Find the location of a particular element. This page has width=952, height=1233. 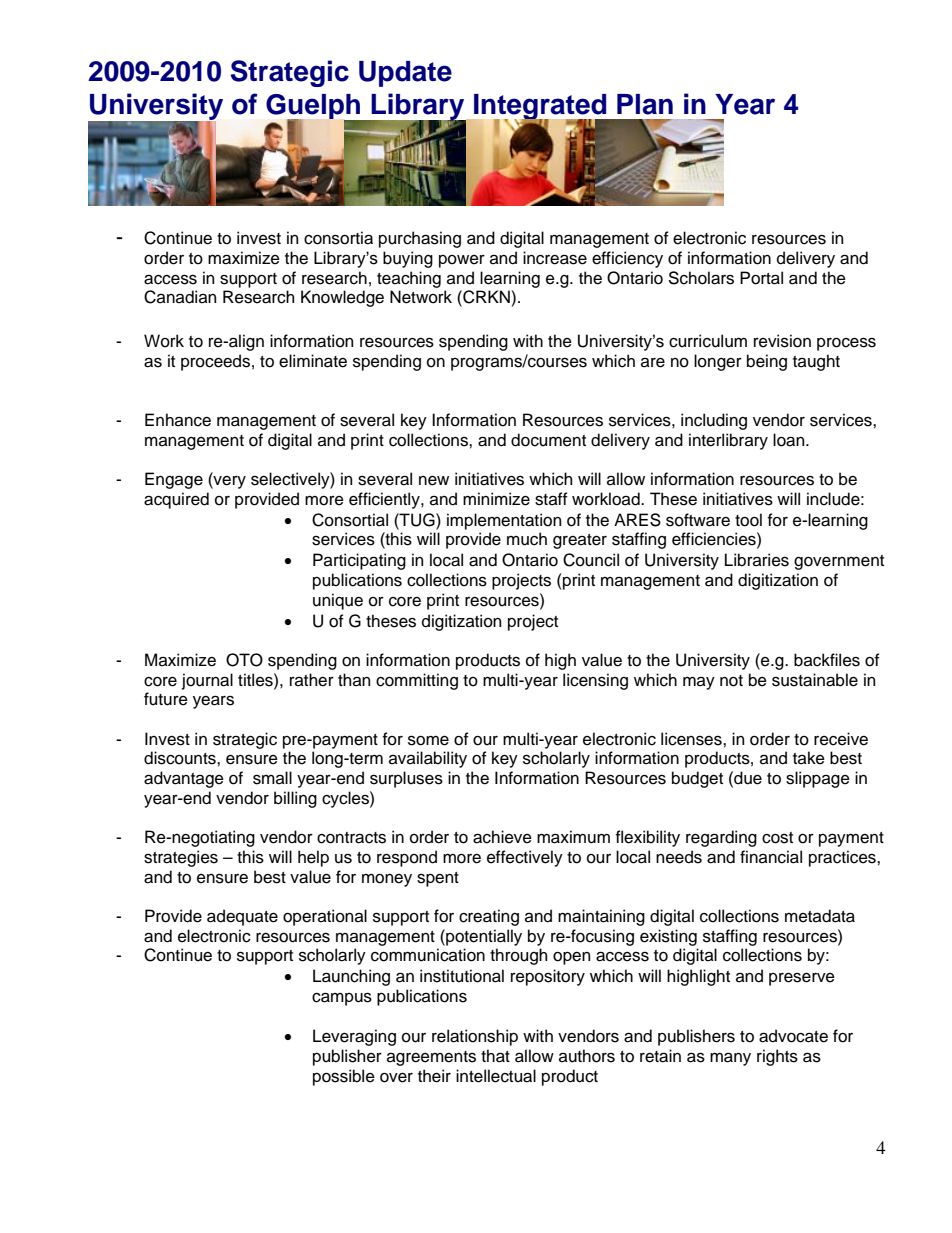

Libraries is located at coordinates (757, 560).
